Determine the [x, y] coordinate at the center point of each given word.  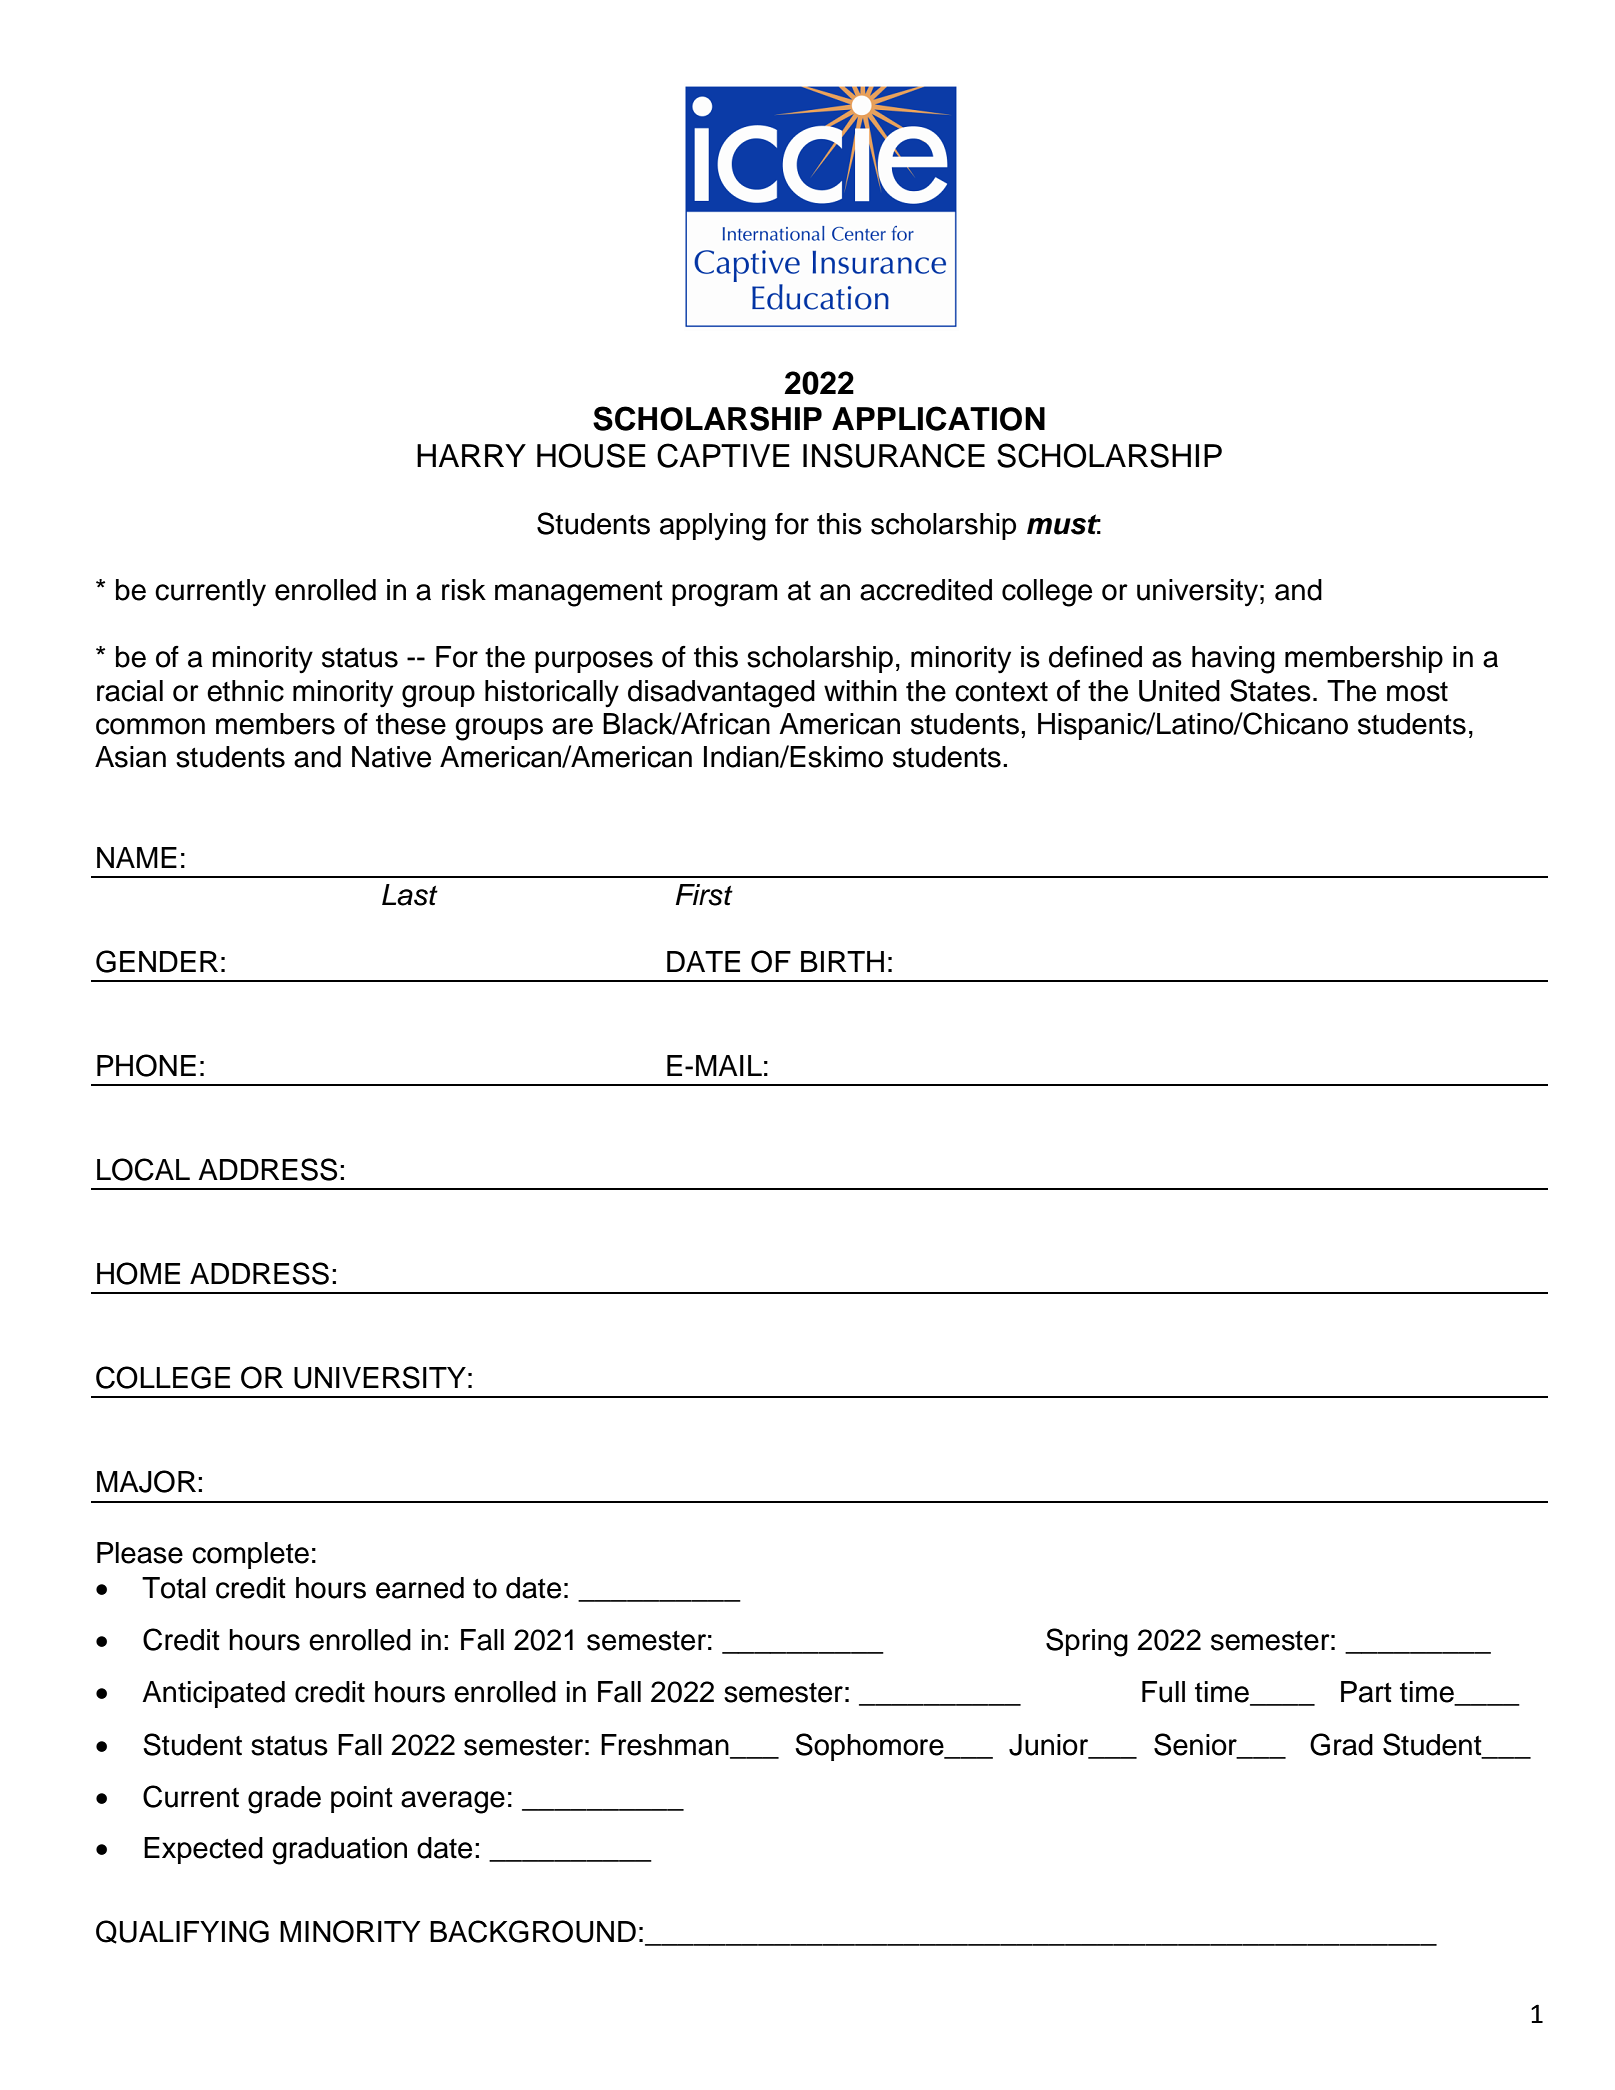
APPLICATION [938, 418]
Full [1163, 1692]
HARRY [471, 455]
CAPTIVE [723, 455]
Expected [203, 1850]
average [453, 1802]
